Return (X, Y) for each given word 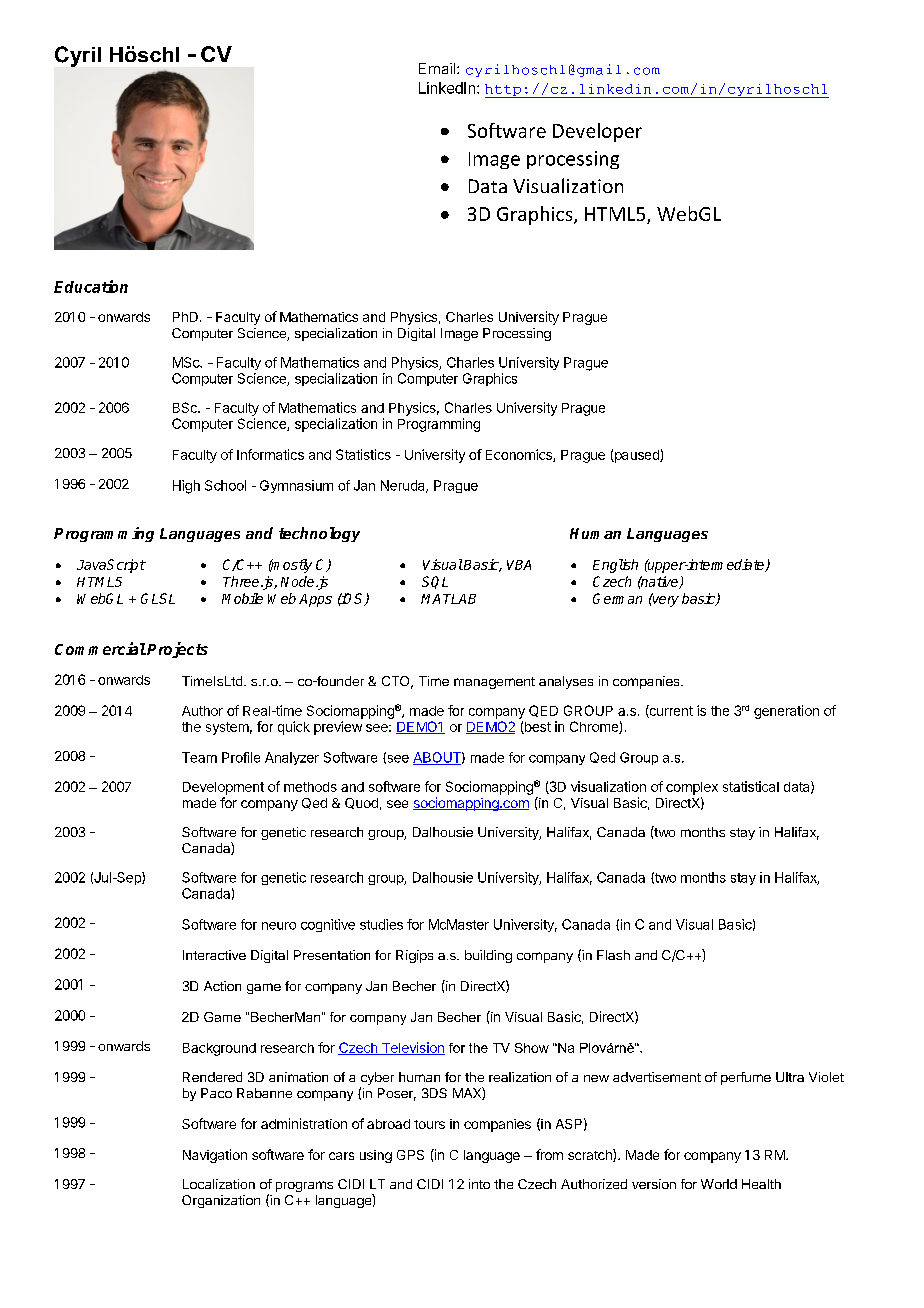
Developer (597, 132)
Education (91, 286)
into (479, 1184)
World (719, 1184)
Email (438, 68)
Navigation (215, 1156)
